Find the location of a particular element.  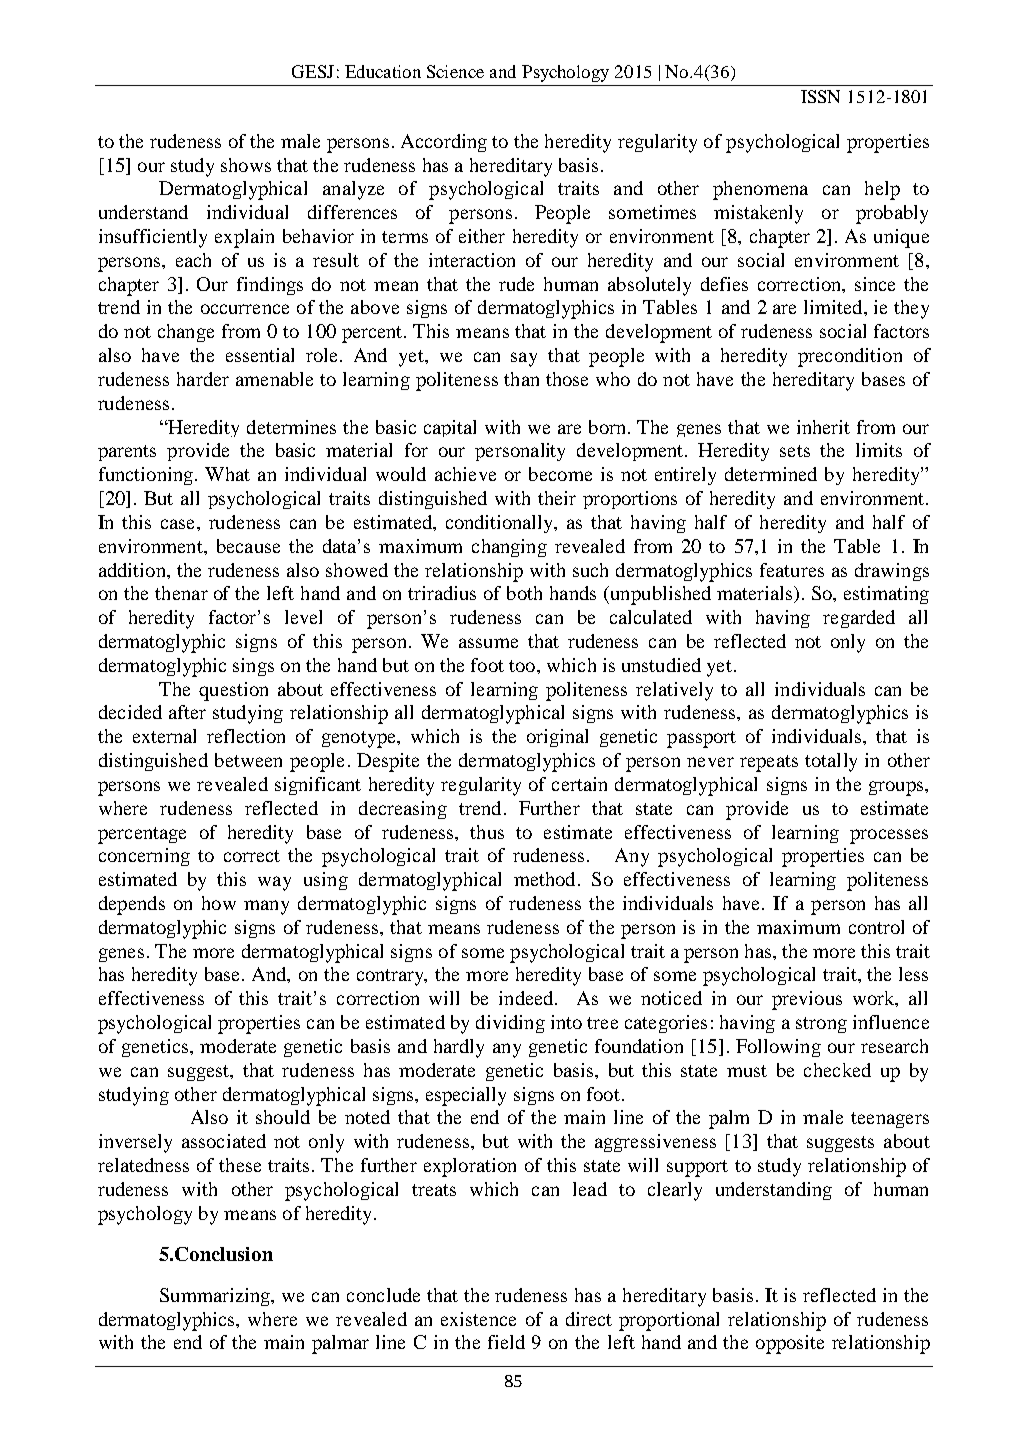

What is located at coordinates (227, 474).
